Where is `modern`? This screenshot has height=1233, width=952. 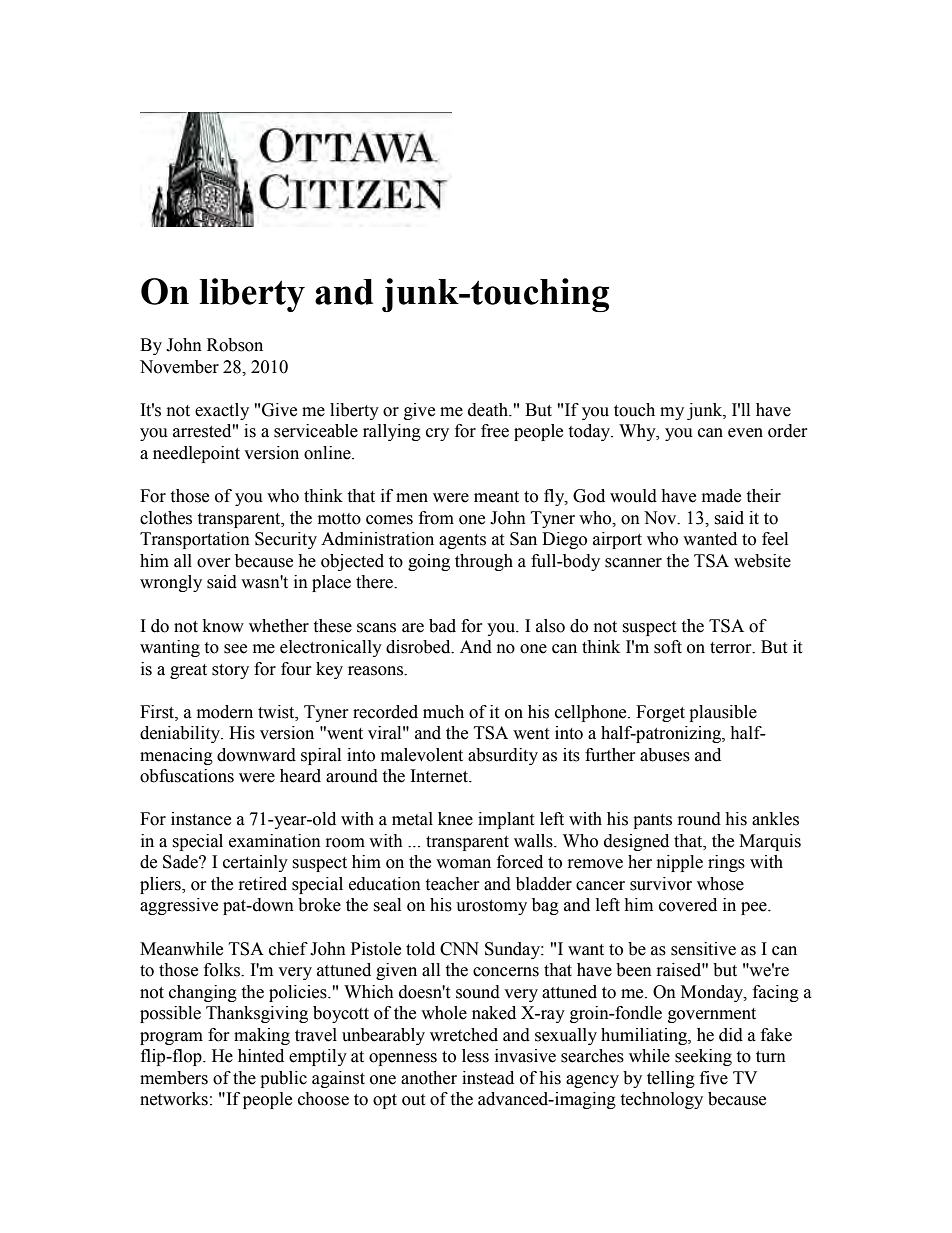
modern is located at coordinates (225, 712).
